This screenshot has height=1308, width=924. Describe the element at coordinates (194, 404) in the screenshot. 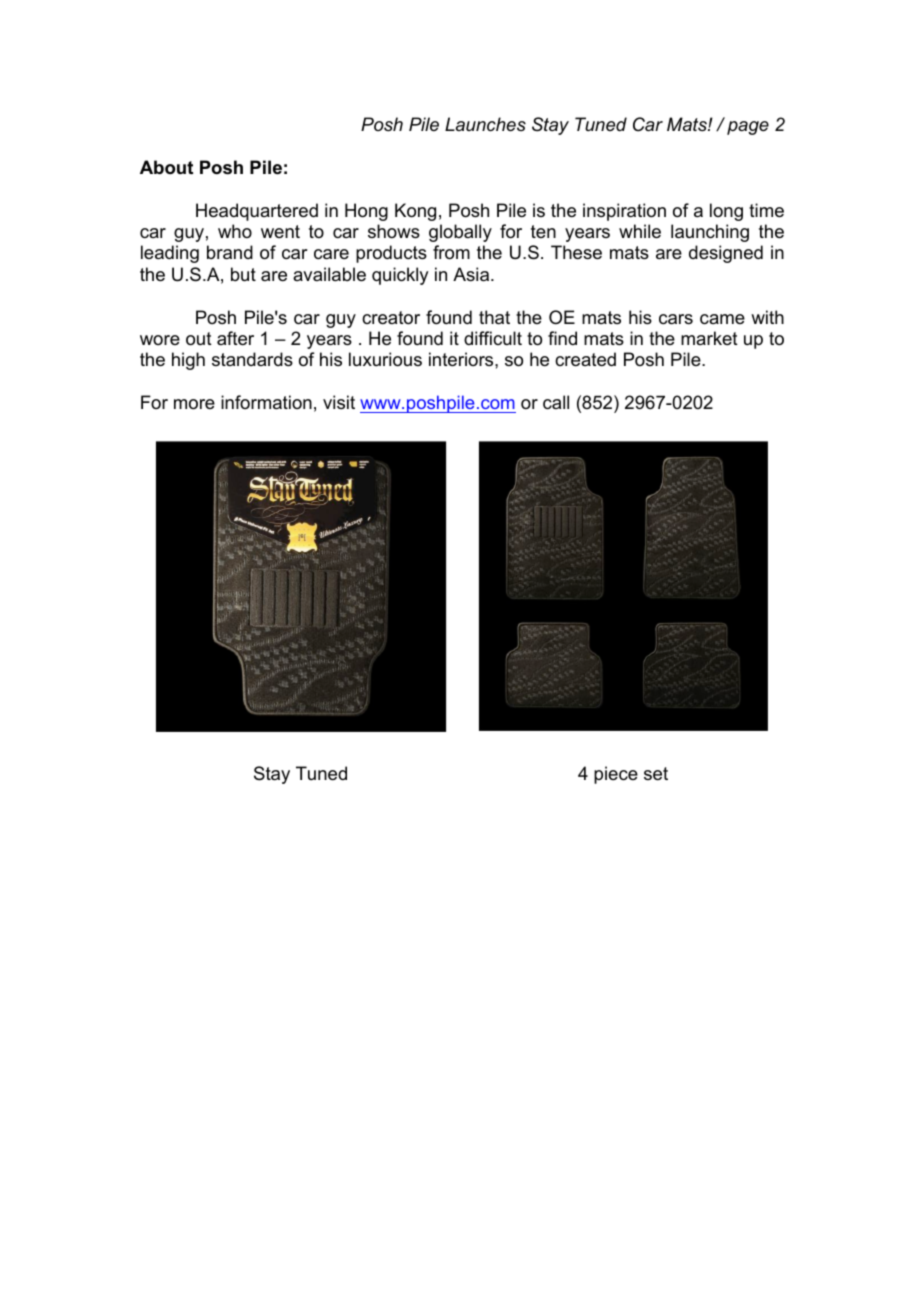

I see `more` at that location.
